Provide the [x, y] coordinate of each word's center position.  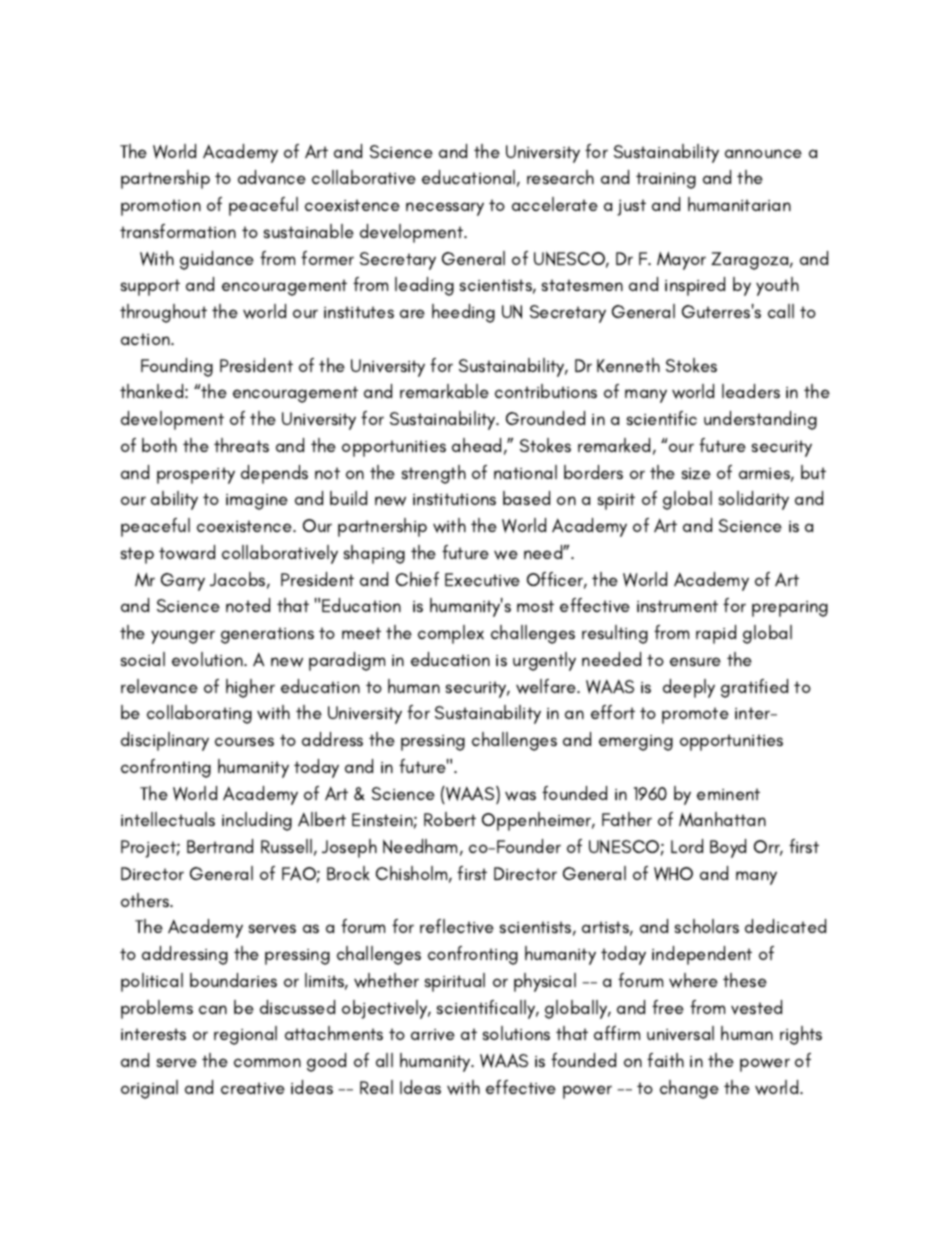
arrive [433, 1035]
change [689, 1089]
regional [245, 1035]
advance [272, 177]
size [696, 473]
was [520, 796]
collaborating [199, 714]
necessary [445, 209]
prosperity [196, 475]
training [666, 180]
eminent [728, 794]
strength [434, 474]
